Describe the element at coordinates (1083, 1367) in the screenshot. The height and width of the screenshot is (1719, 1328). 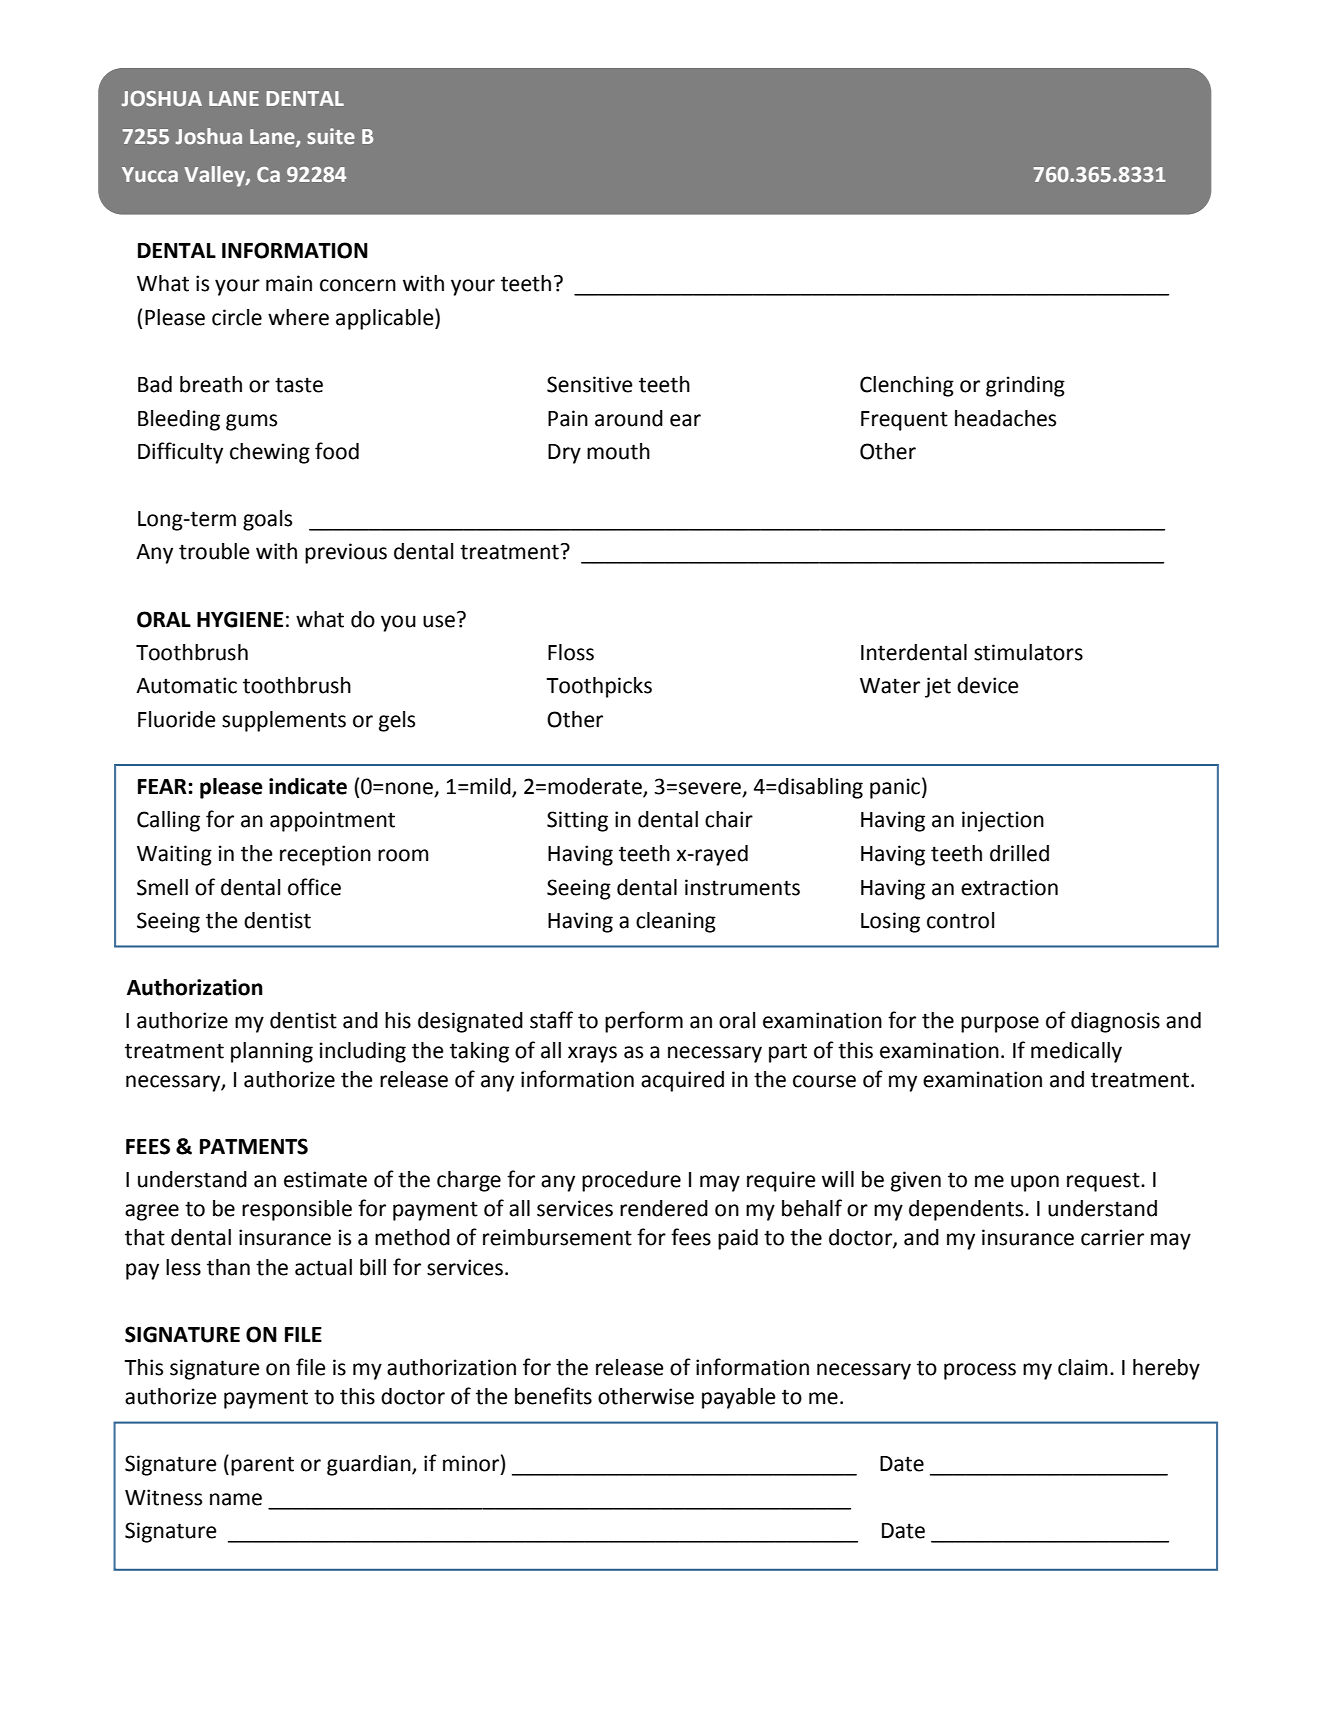
I see `claim` at that location.
